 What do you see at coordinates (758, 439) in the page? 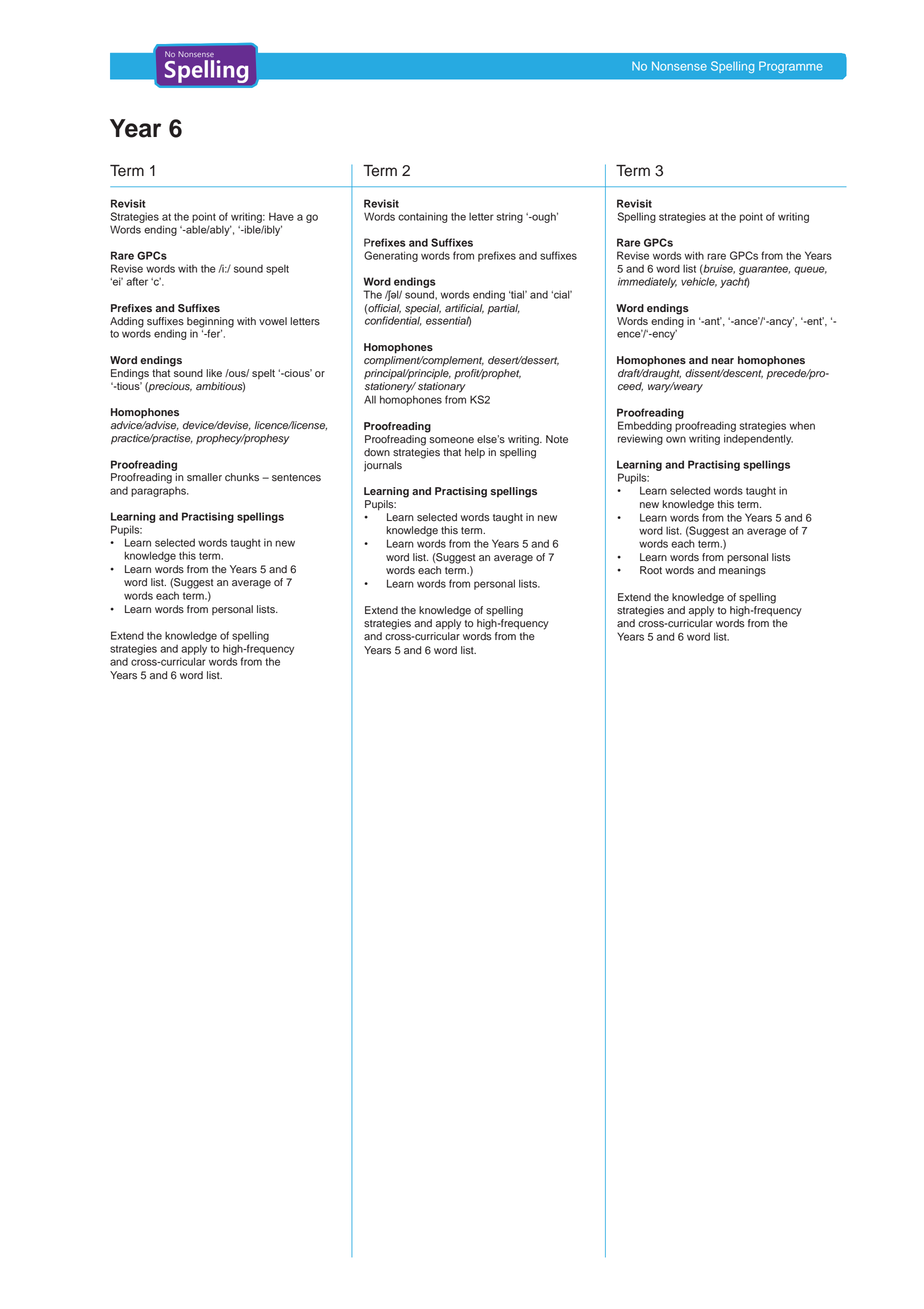
I see `independently` at bounding box center [758, 439].
